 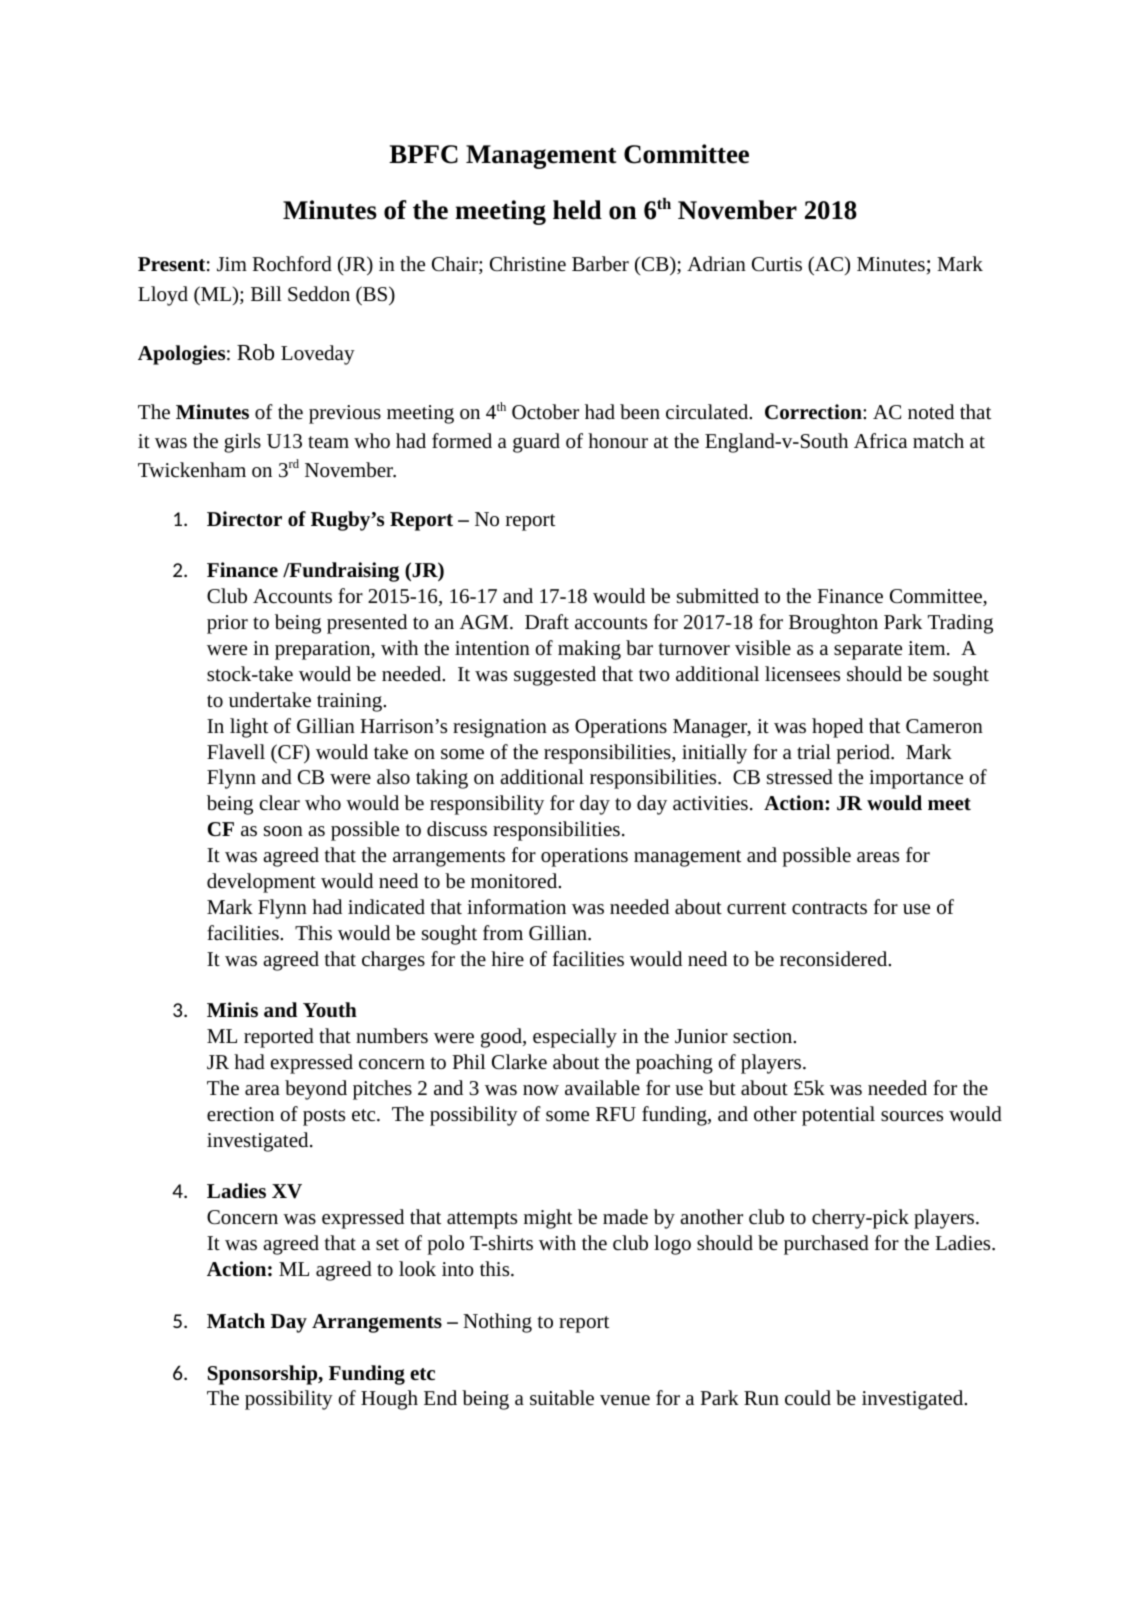 I want to click on Christine, so click(x=528, y=263).
